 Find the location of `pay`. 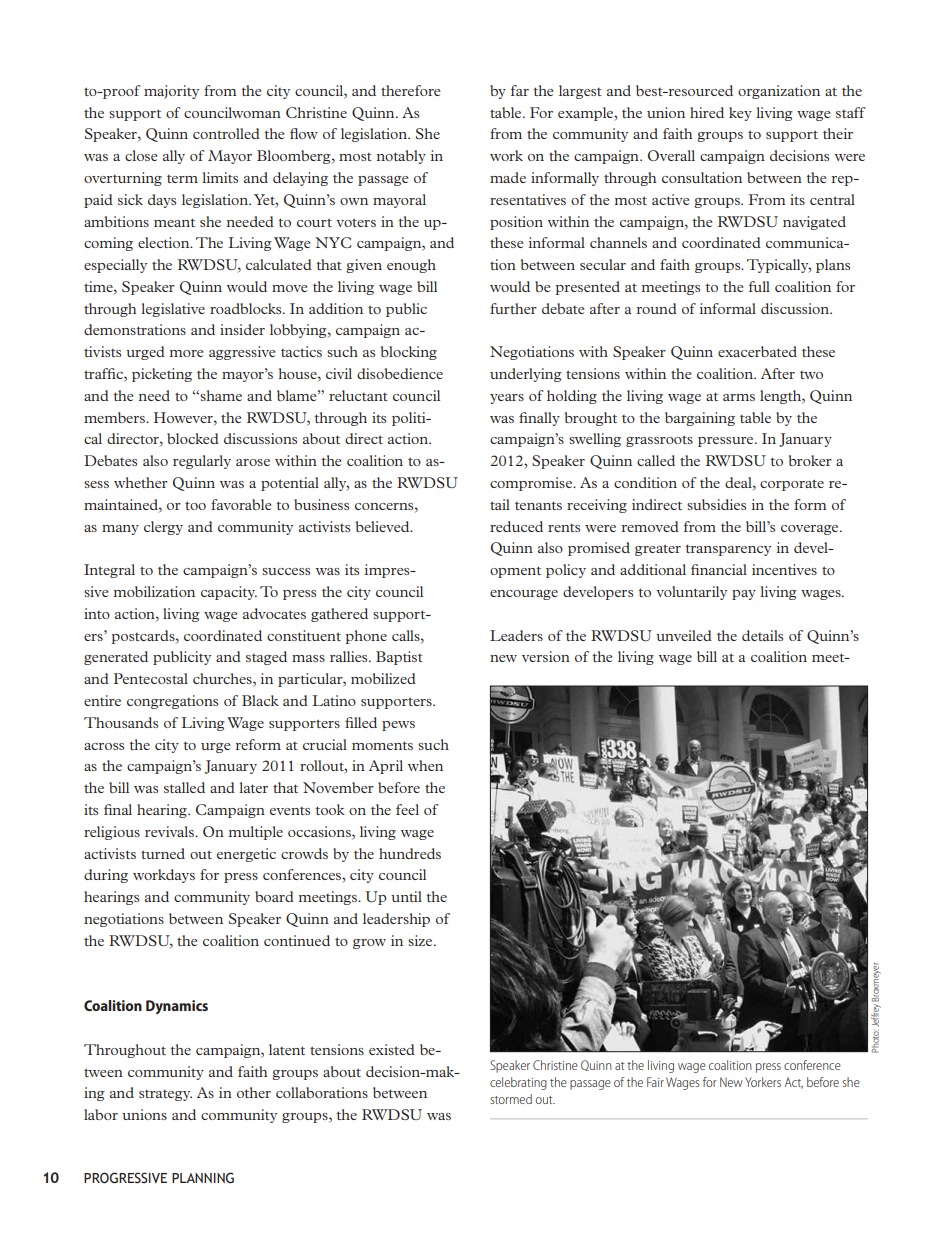

pay is located at coordinates (744, 595).
